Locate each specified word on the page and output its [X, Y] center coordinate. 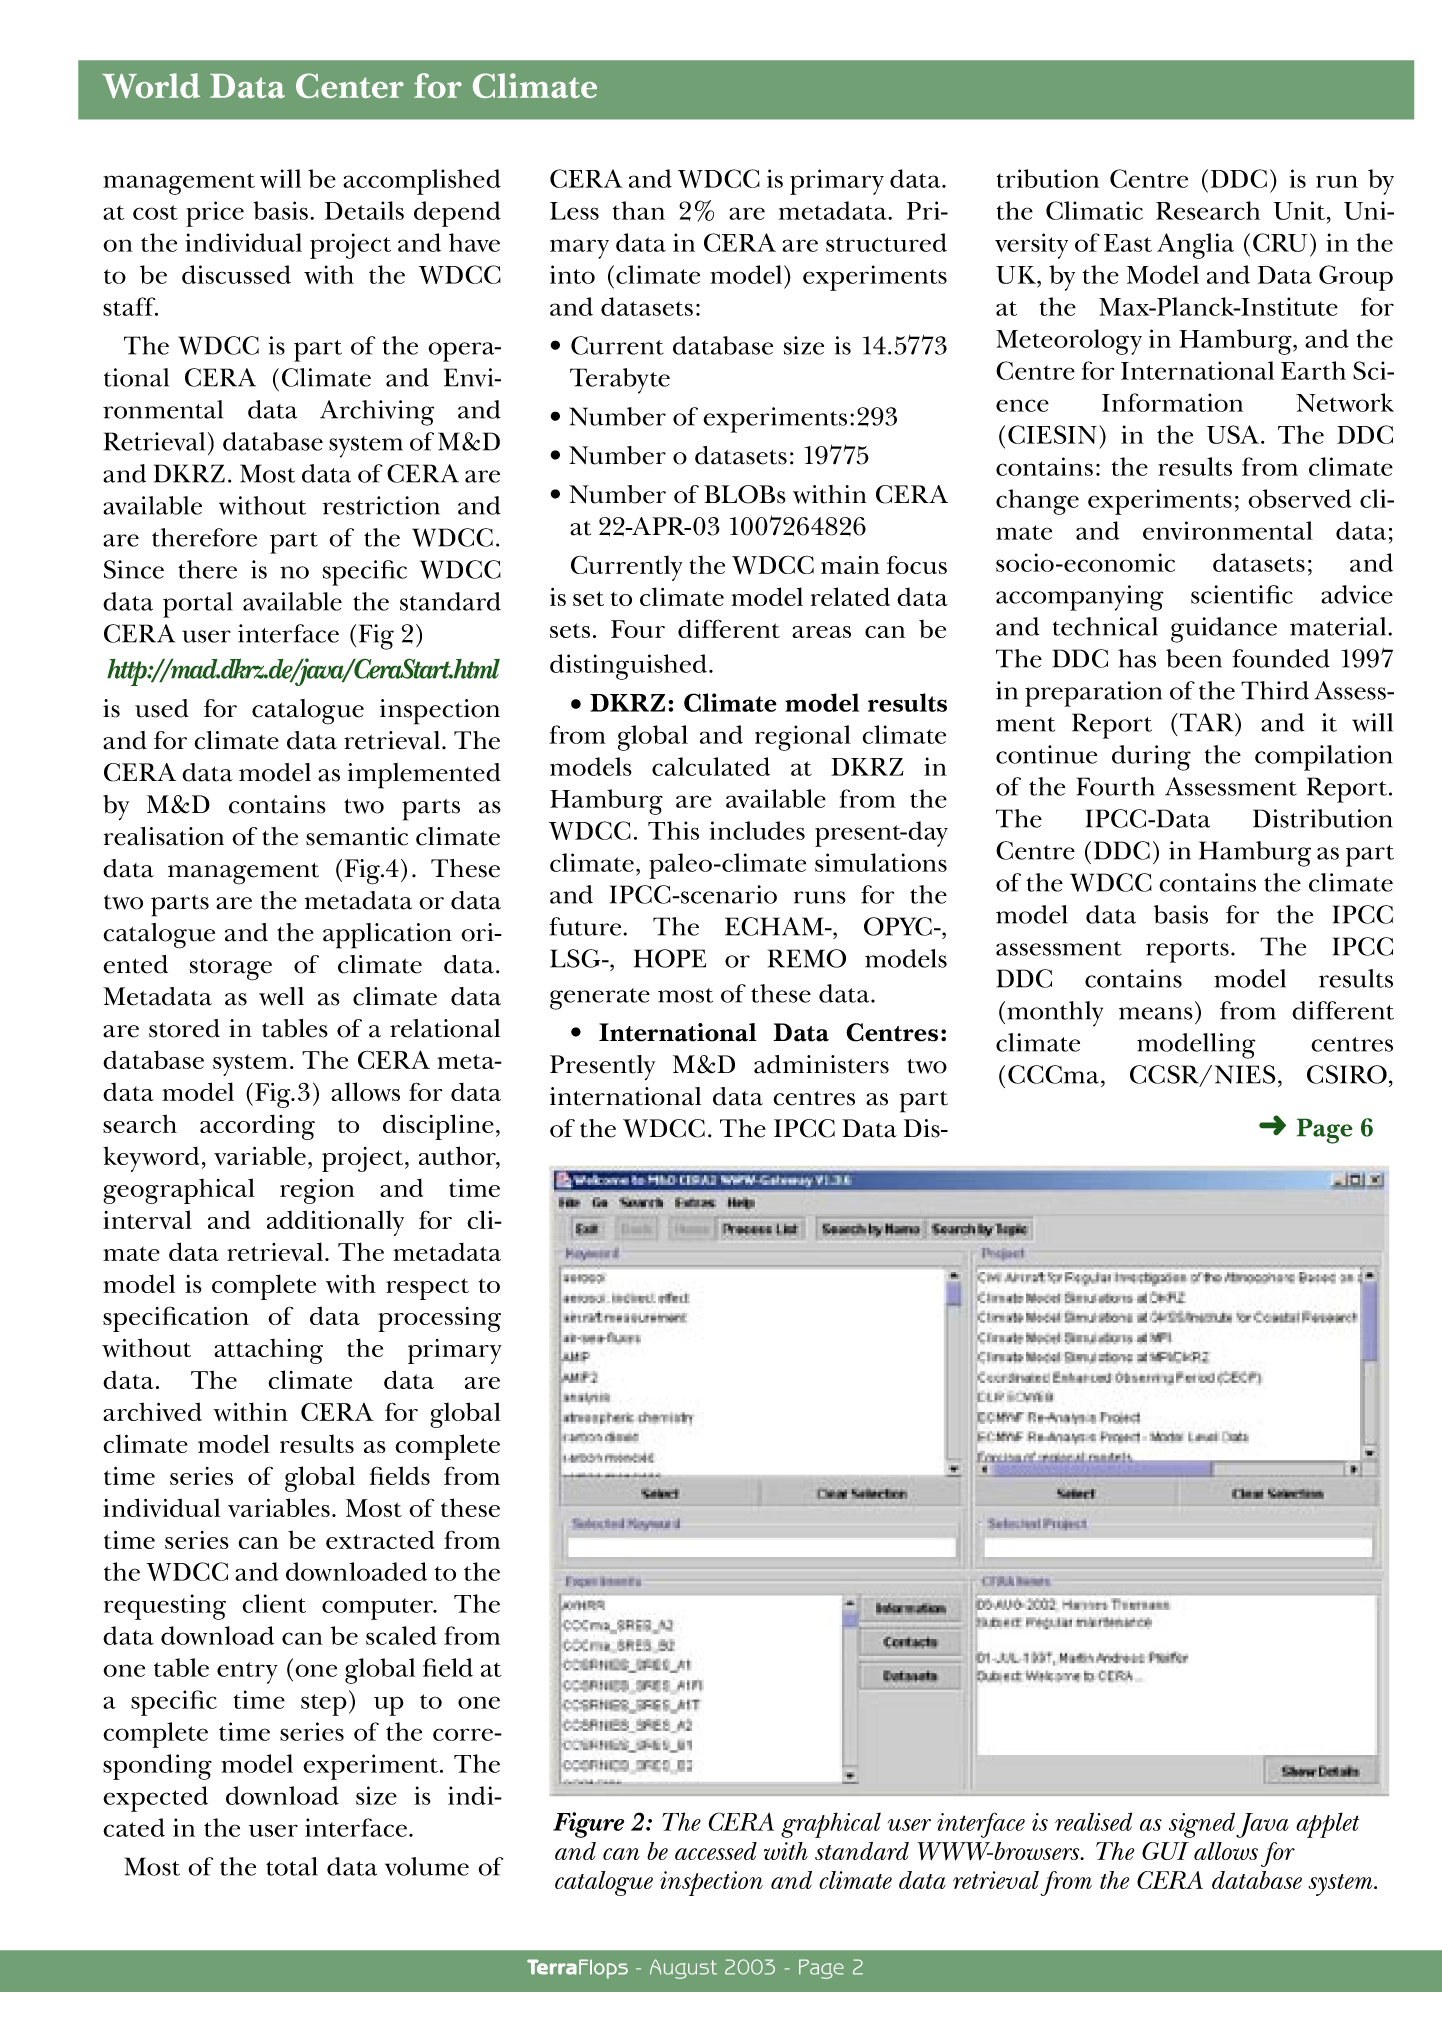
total [291, 1866]
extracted [380, 1539]
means [1156, 1013]
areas [821, 632]
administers [821, 1064]
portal [197, 605]
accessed [716, 1851]
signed [1203, 1825]
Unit [1299, 210]
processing [439, 1319]
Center [350, 85]
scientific [1242, 594]
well [281, 996]
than [639, 210]
